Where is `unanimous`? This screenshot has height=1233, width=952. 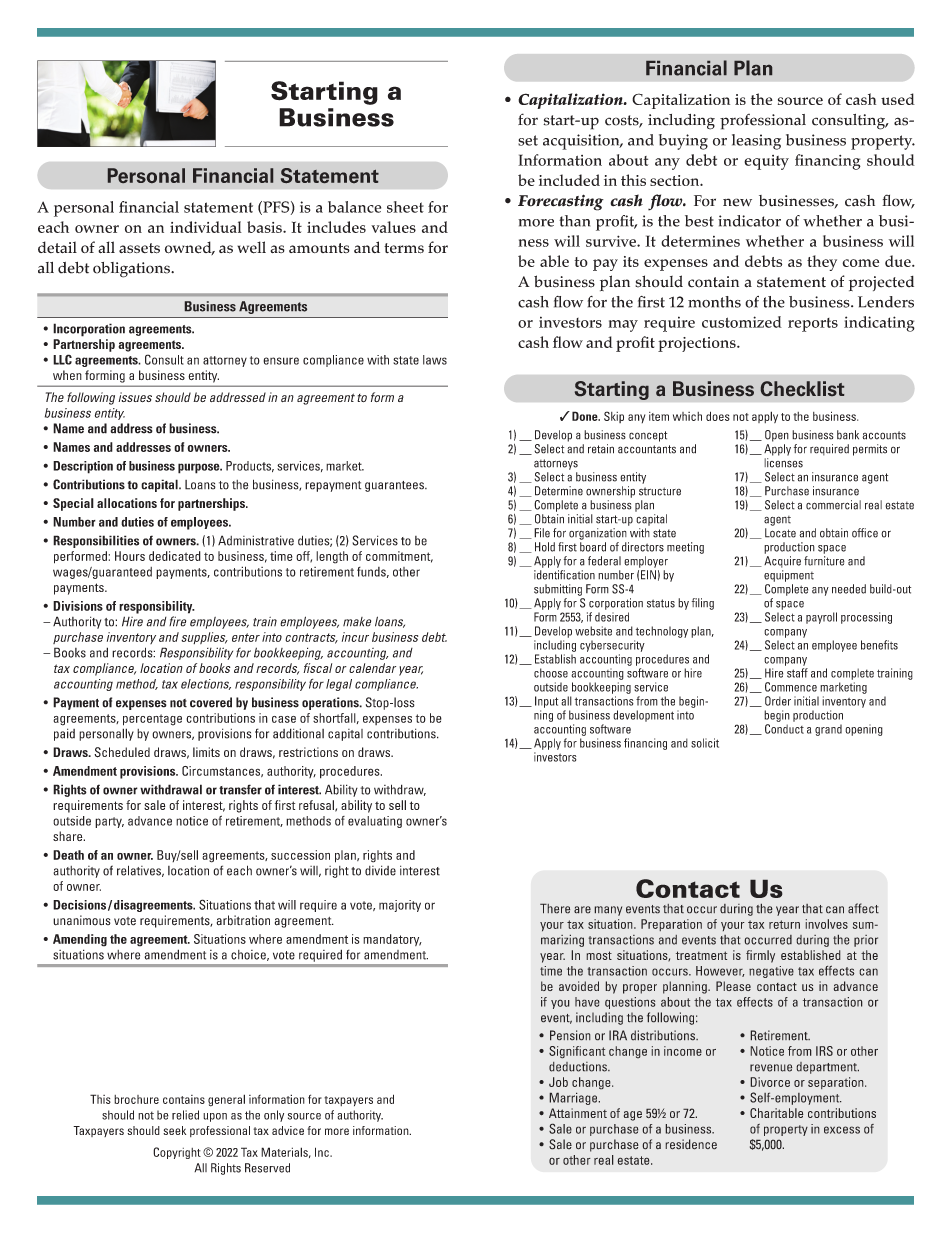
unanimous is located at coordinates (82, 920).
